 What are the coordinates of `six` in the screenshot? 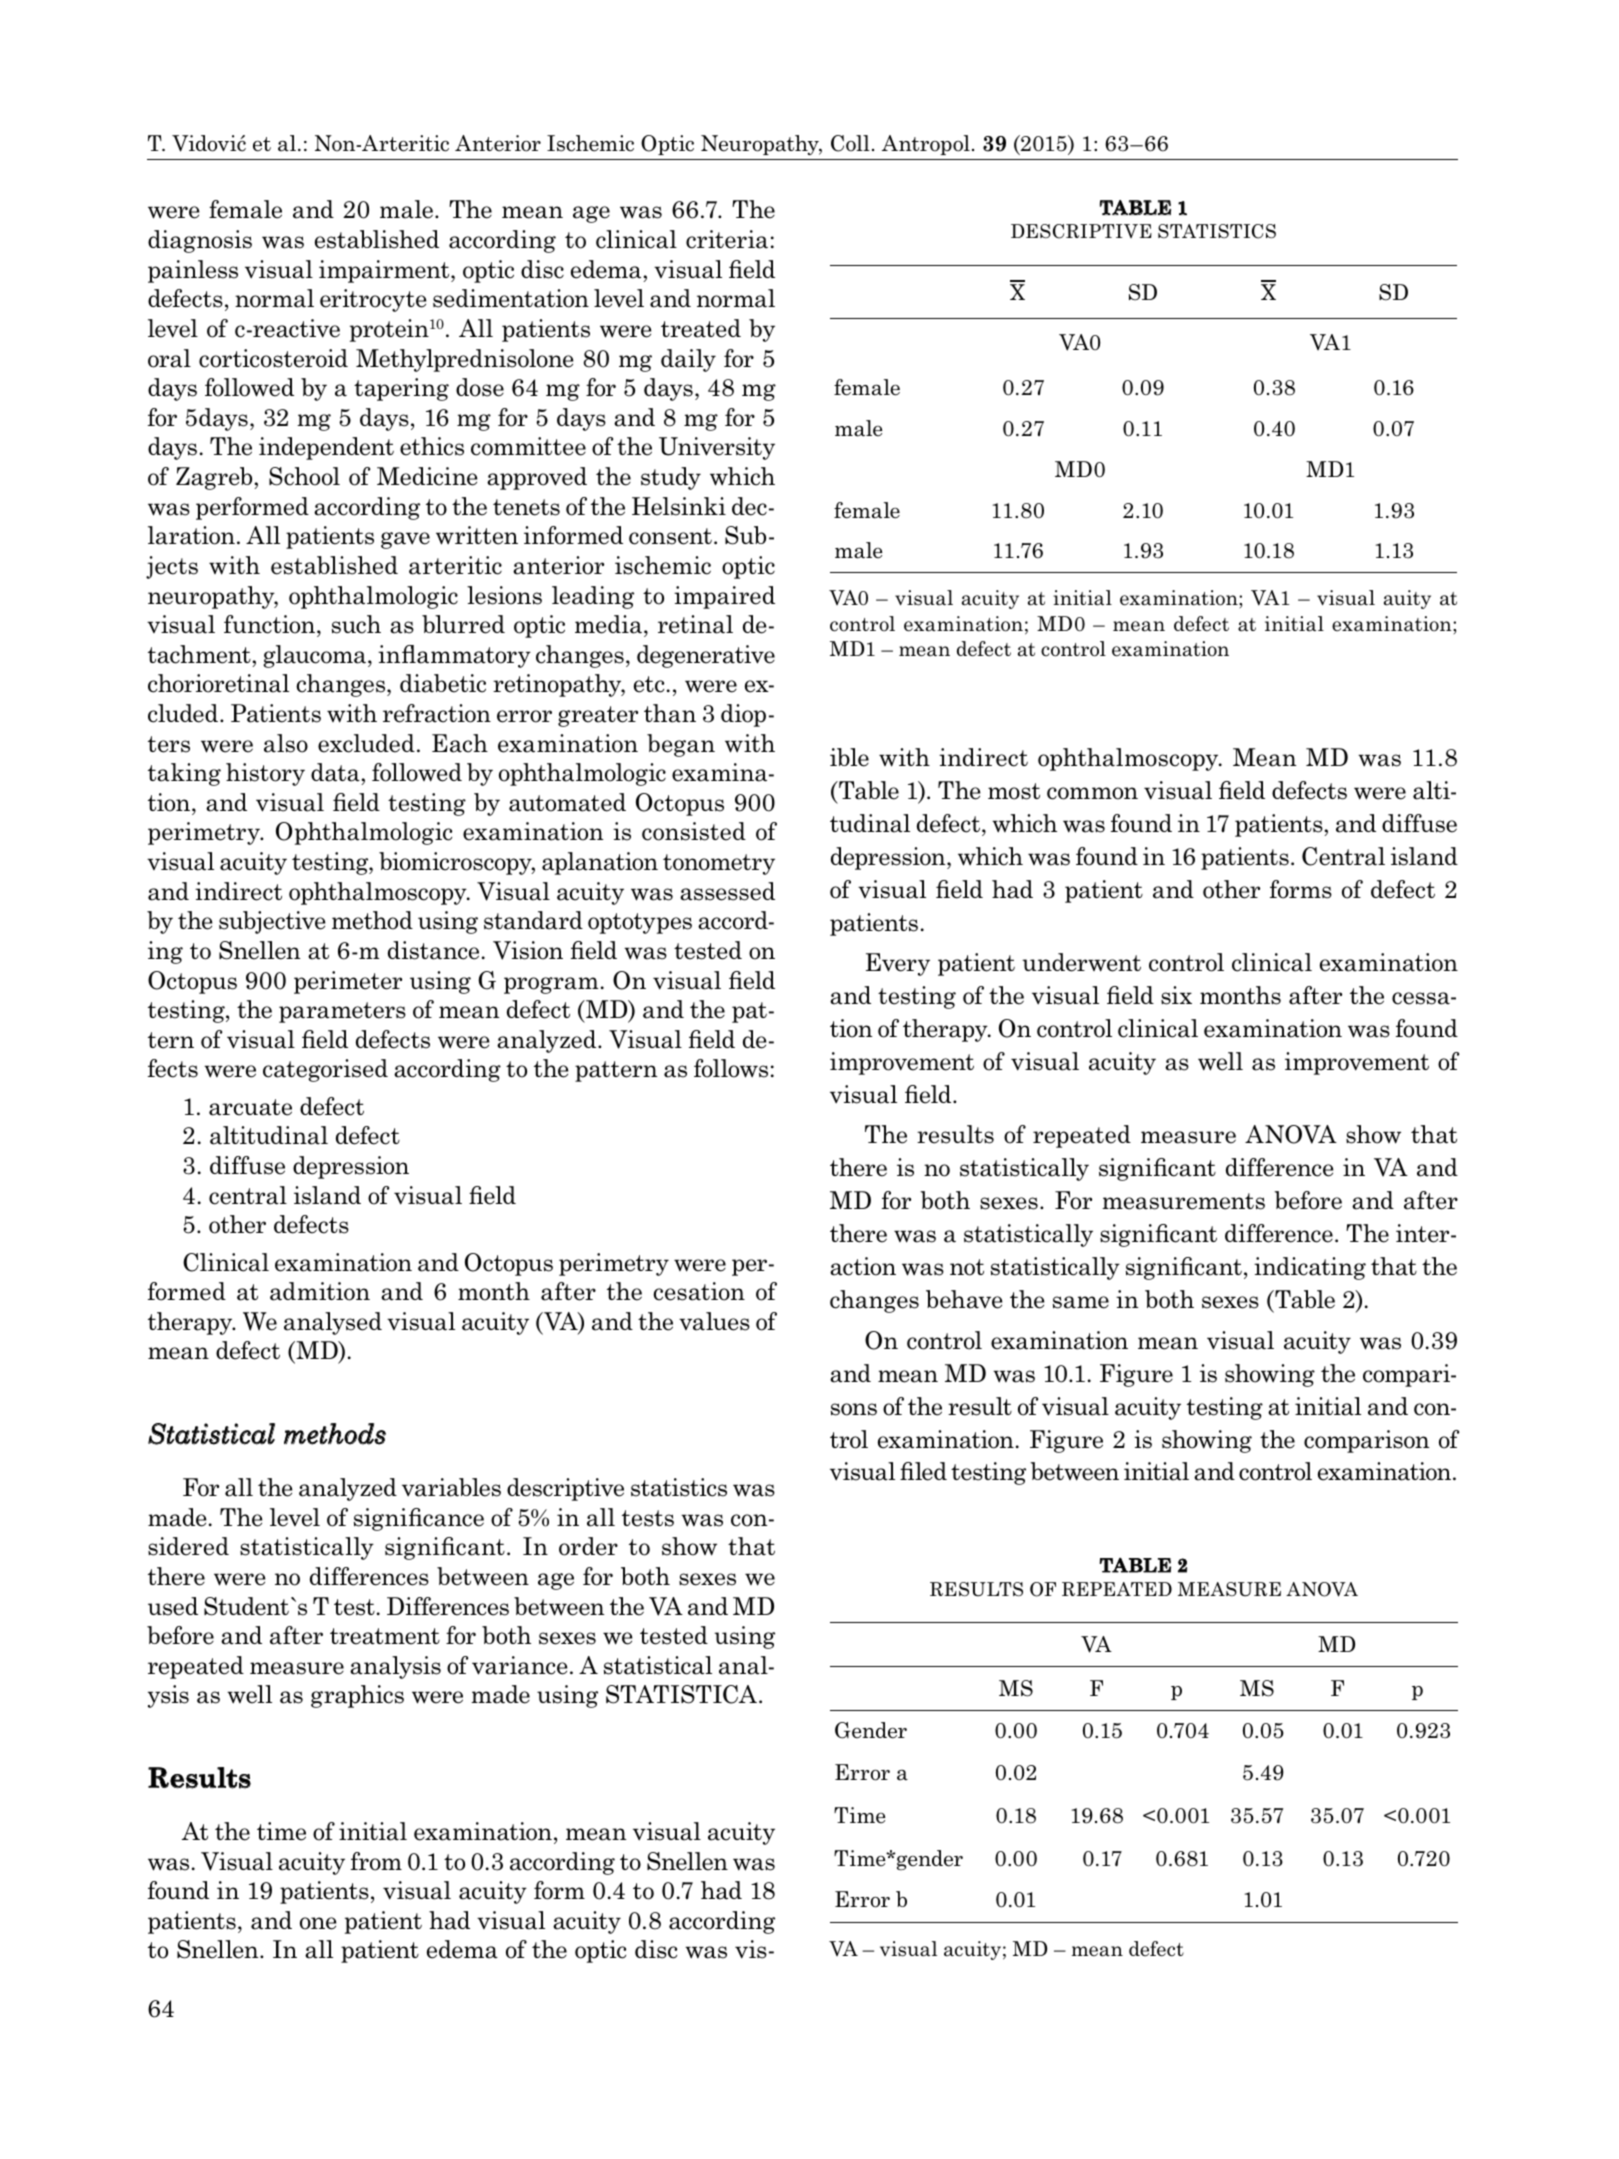 It's located at (1176, 995).
